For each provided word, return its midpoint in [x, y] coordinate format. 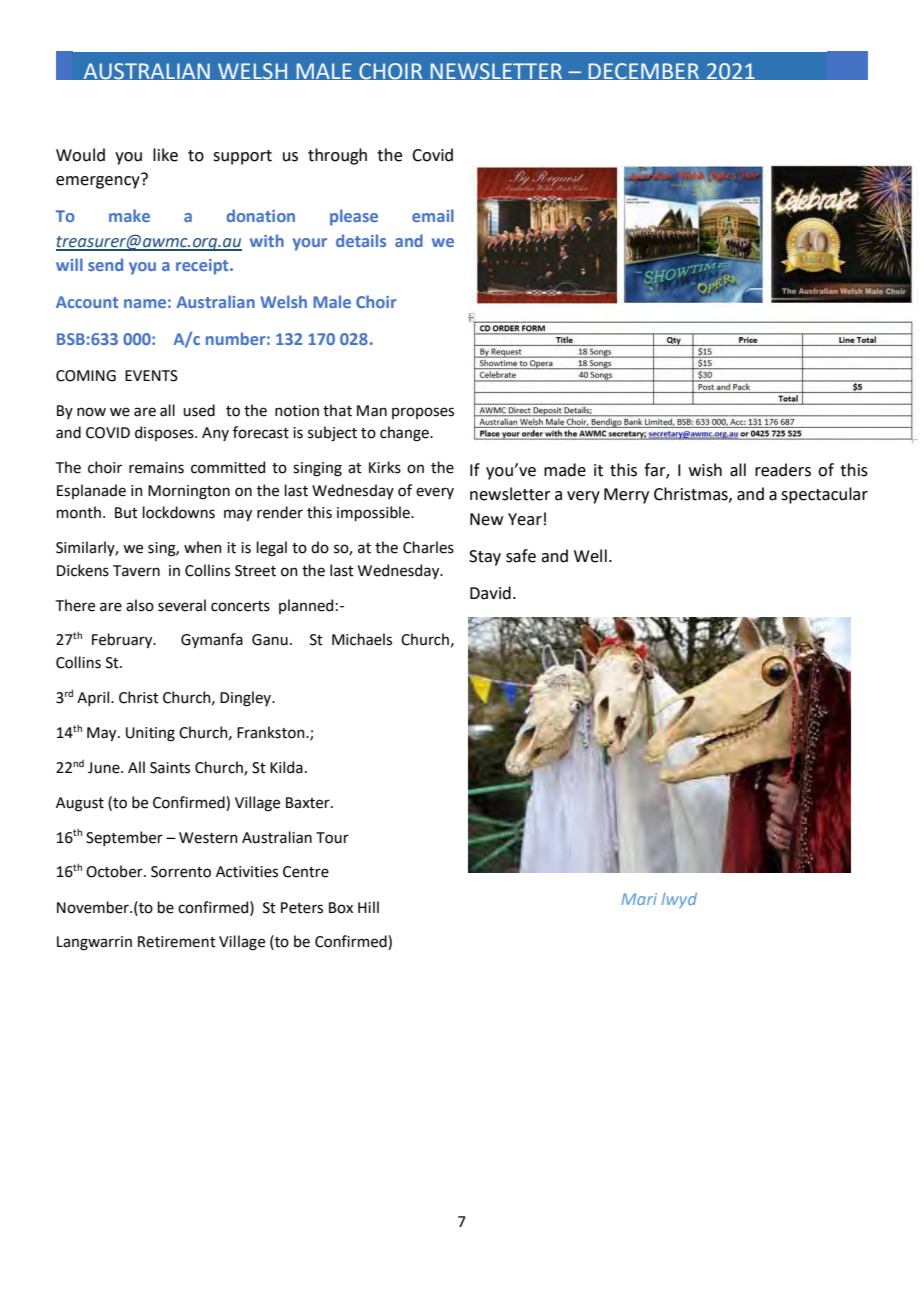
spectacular [824, 495]
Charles [428, 547]
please [354, 217]
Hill [368, 907]
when [203, 547]
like [165, 155]
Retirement [177, 942]
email [433, 215]
